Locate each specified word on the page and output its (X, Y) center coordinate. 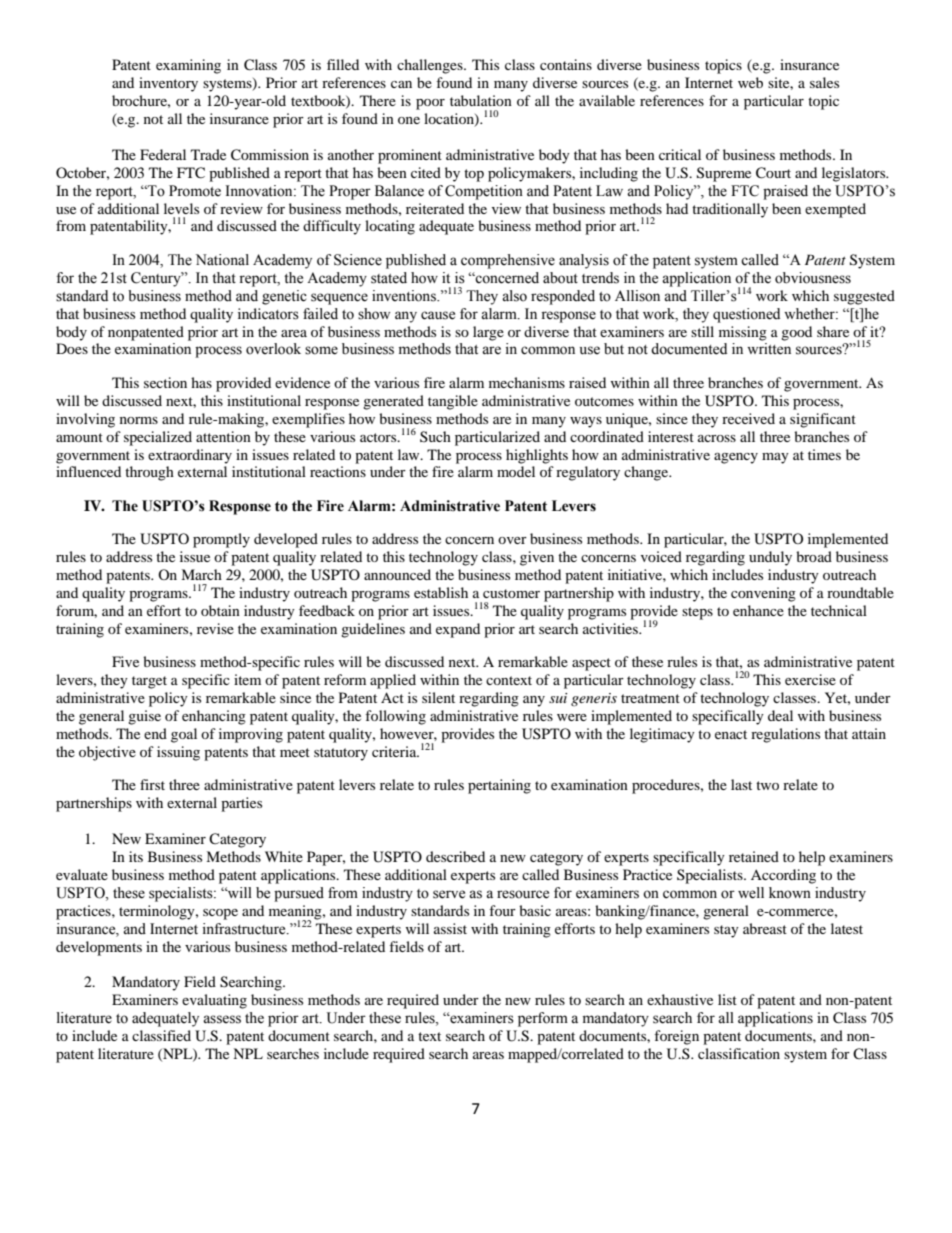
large (488, 333)
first (152, 784)
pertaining (499, 786)
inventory (168, 84)
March (201, 574)
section (165, 382)
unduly (770, 558)
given (537, 558)
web (750, 82)
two (767, 785)
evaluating (214, 1001)
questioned (746, 315)
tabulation (481, 100)
